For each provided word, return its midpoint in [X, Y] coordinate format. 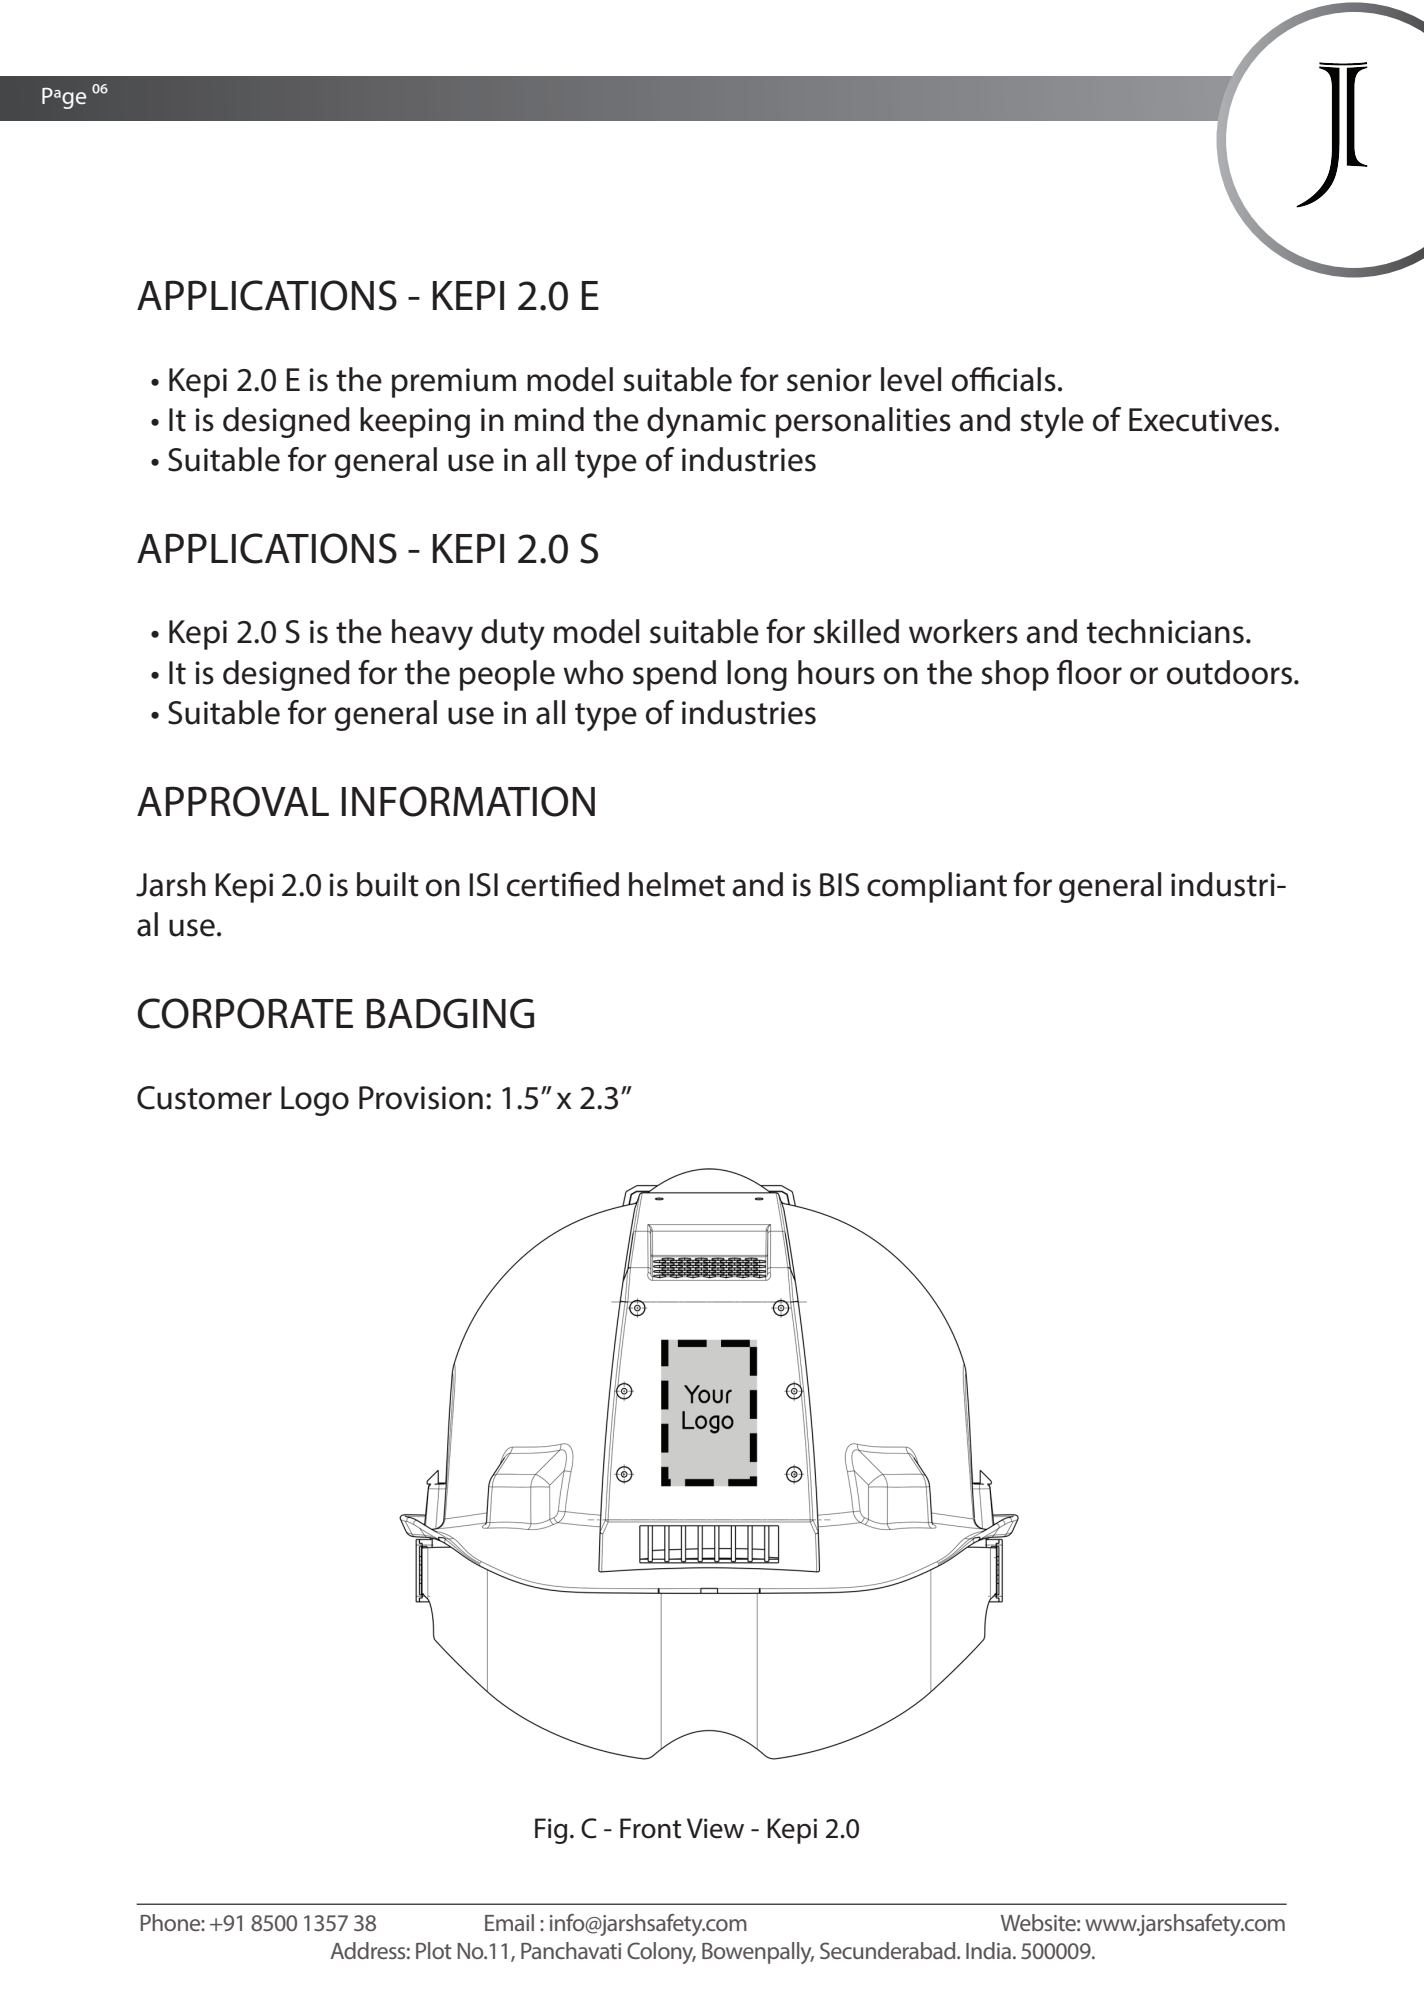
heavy [432, 635]
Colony [661, 1953]
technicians [1165, 631]
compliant [937, 887]
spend [674, 675]
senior [829, 380]
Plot [434, 1950]
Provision [421, 1098]
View [715, 1828]
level [911, 379]
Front [650, 1828]
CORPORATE [245, 1013]
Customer [204, 1098]
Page [64, 98]
